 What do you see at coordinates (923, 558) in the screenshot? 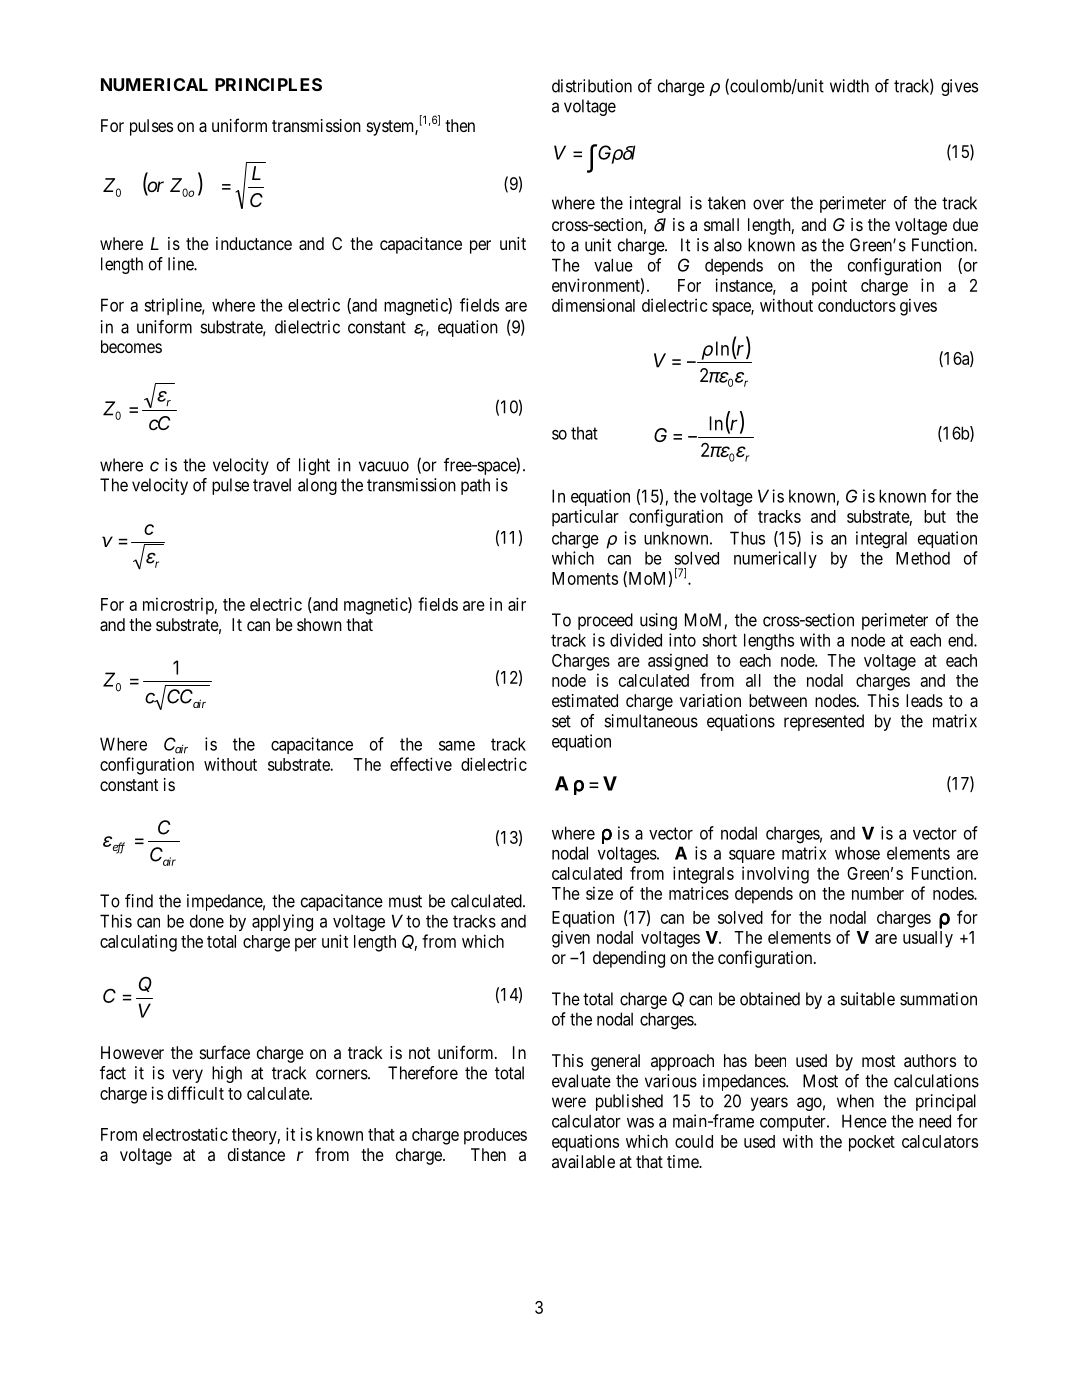
I see `Method` at bounding box center [923, 558].
